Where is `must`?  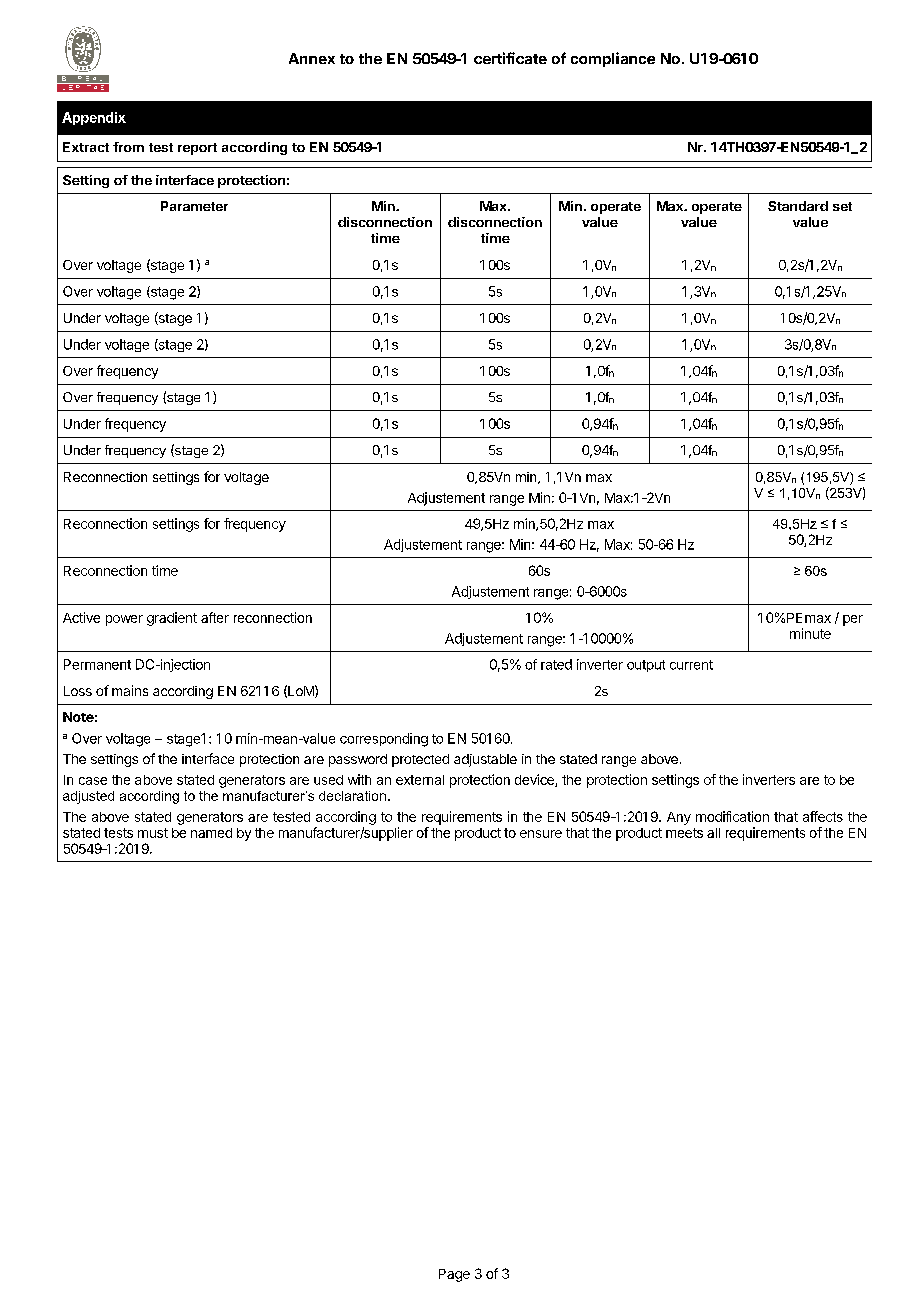
must is located at coordinates (153, 833).
